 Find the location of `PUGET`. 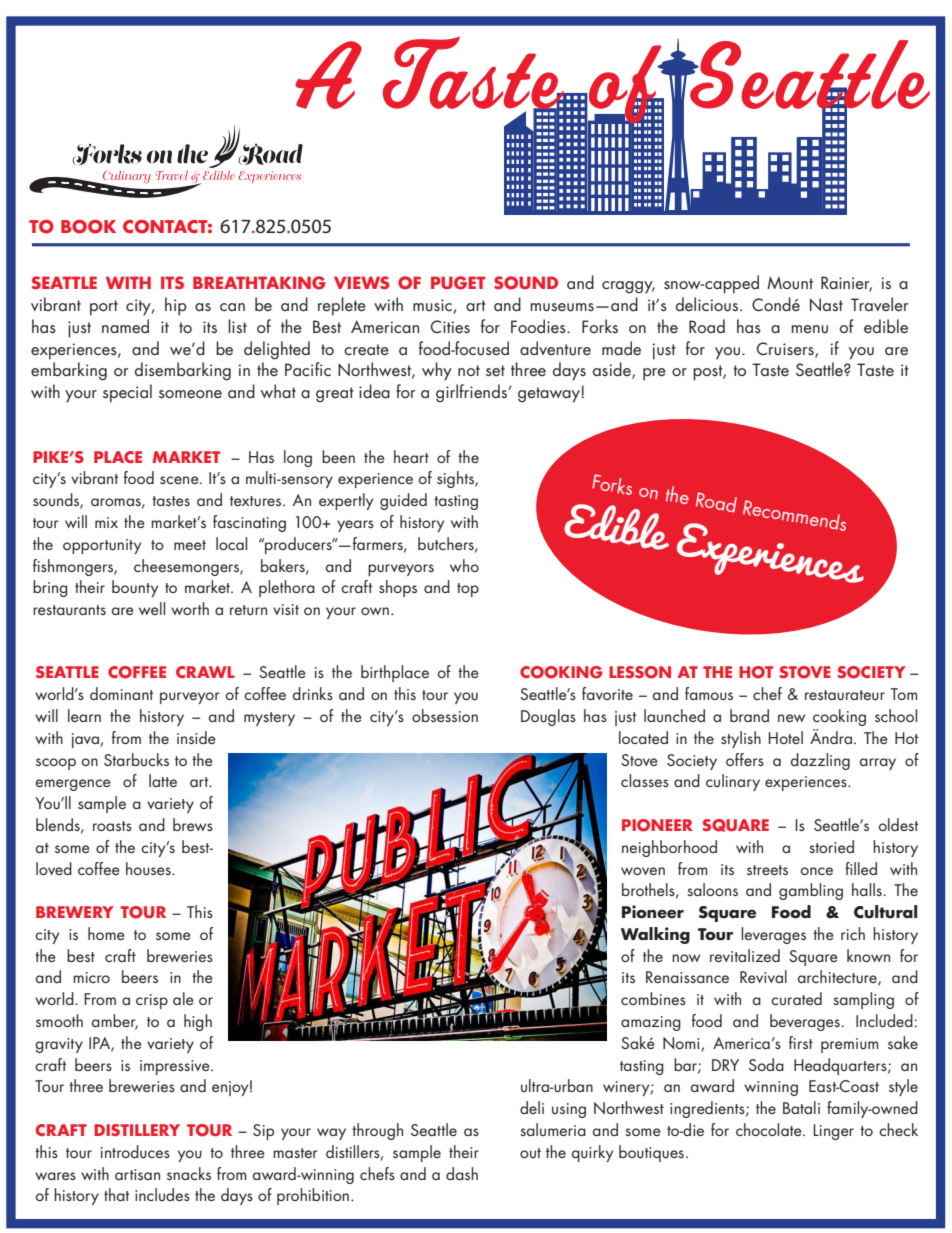

PUGET is located at coordinates (458, 283).
